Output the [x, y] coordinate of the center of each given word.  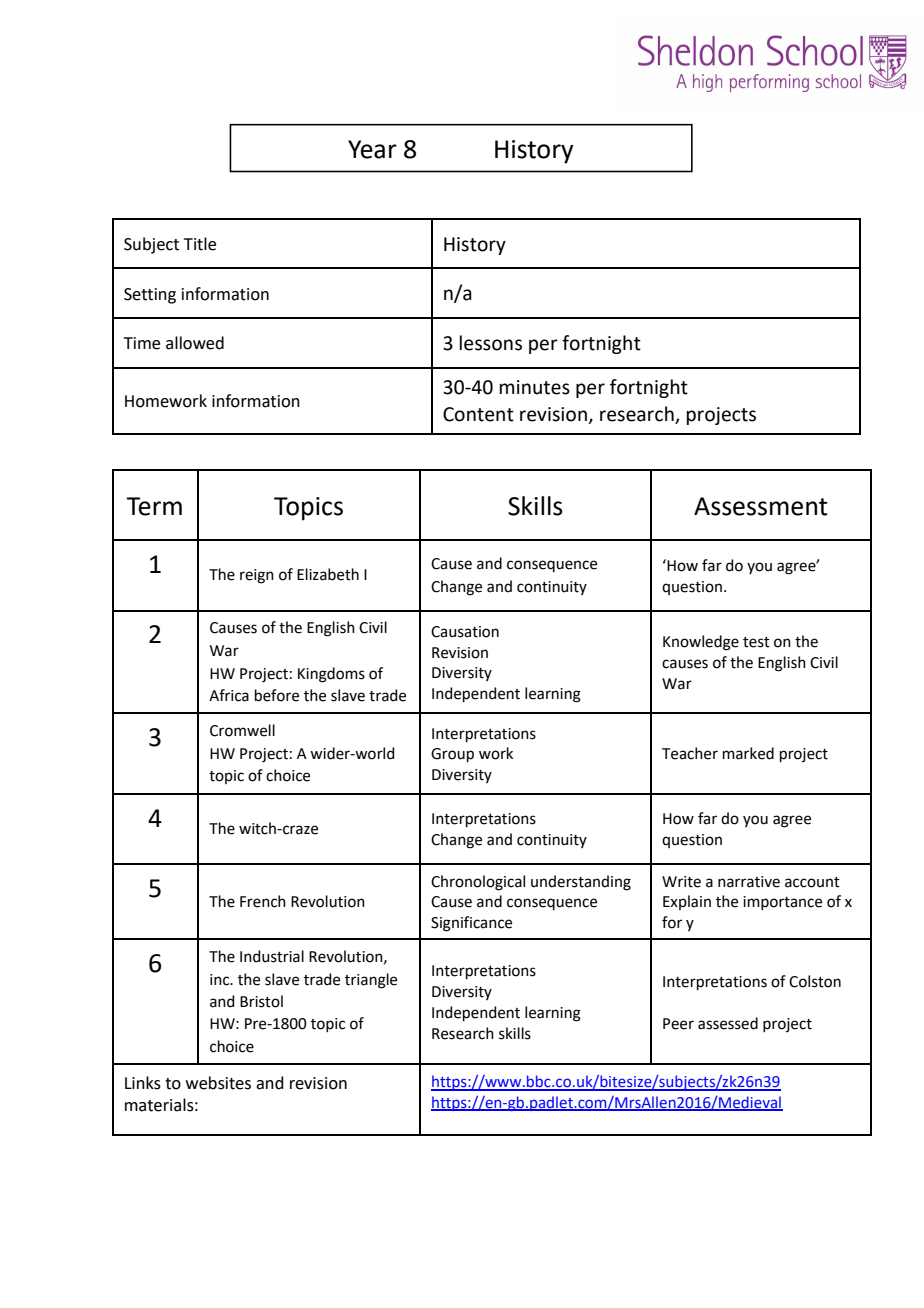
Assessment [761, 506]
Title [200, 244]
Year [372, 149]
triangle [371, 981]
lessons [491, 343]
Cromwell [242, 730]
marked [748, 753]
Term [154, 506]
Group [452, 755]
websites [218, 1083]
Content [478, 414]
